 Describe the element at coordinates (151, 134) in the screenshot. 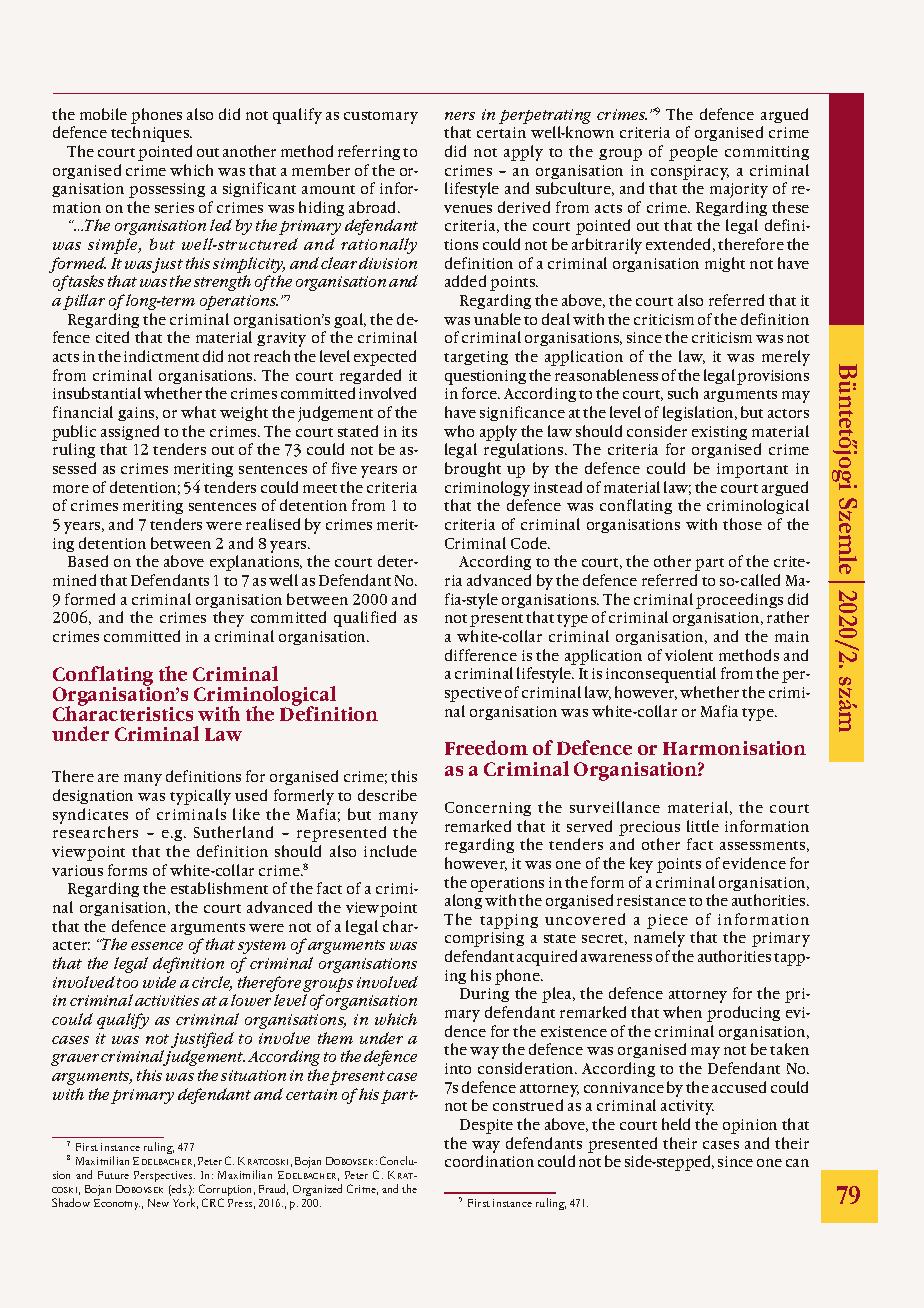

I see `techniques` at that location.
